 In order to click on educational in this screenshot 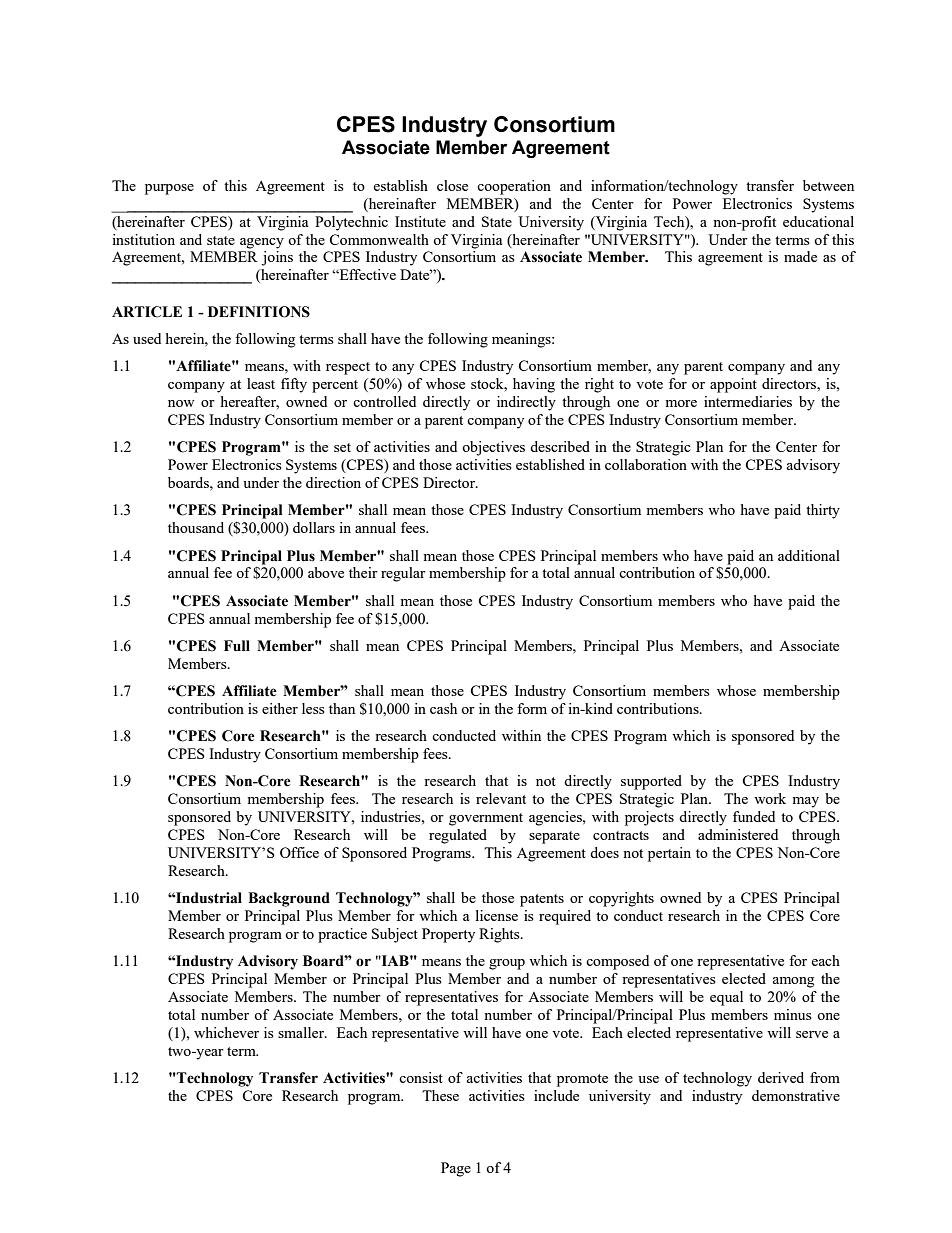, I will do `click(818, 221)`.
